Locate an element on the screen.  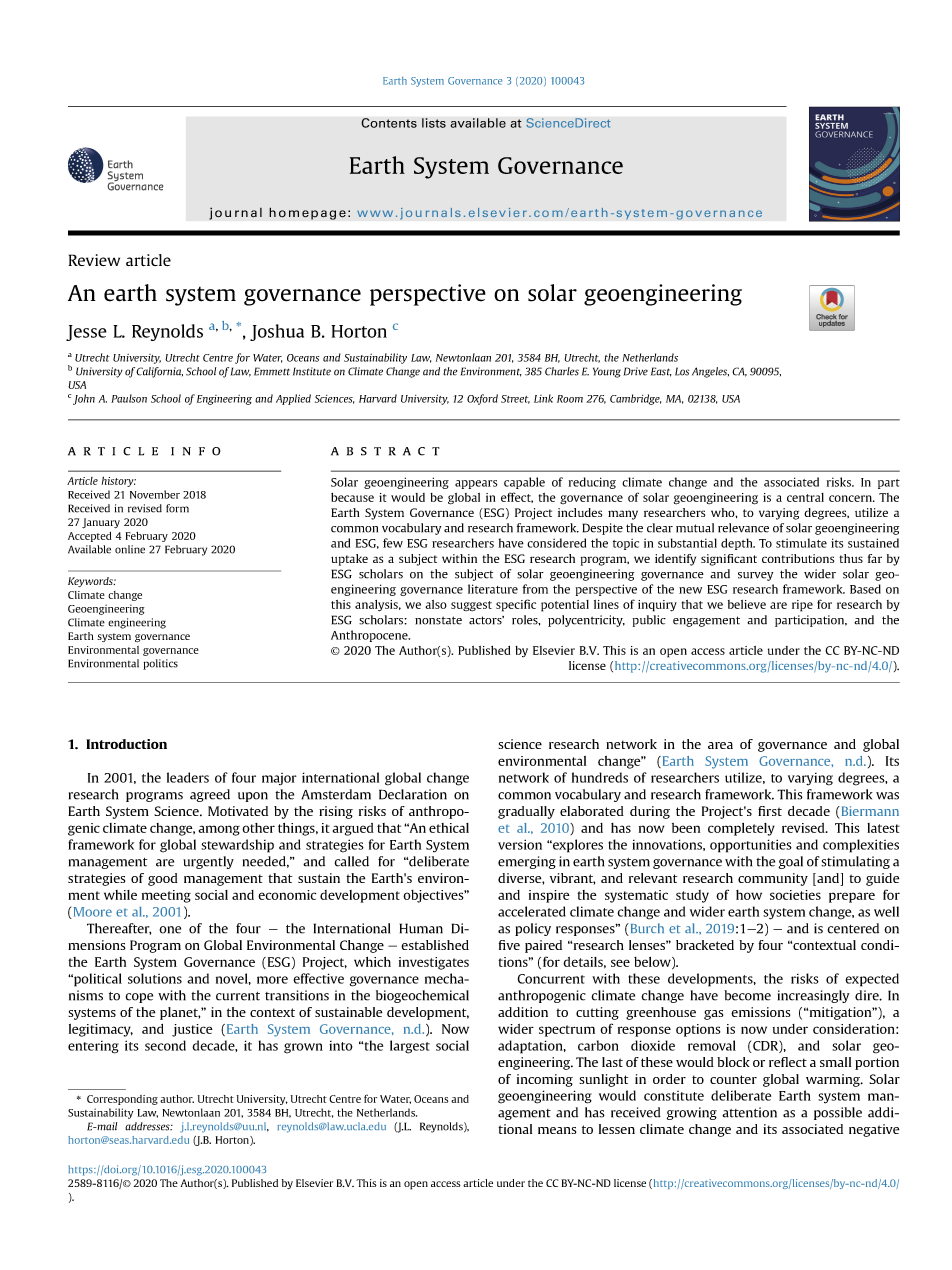
homepage is located at coordinates (307, 213).
